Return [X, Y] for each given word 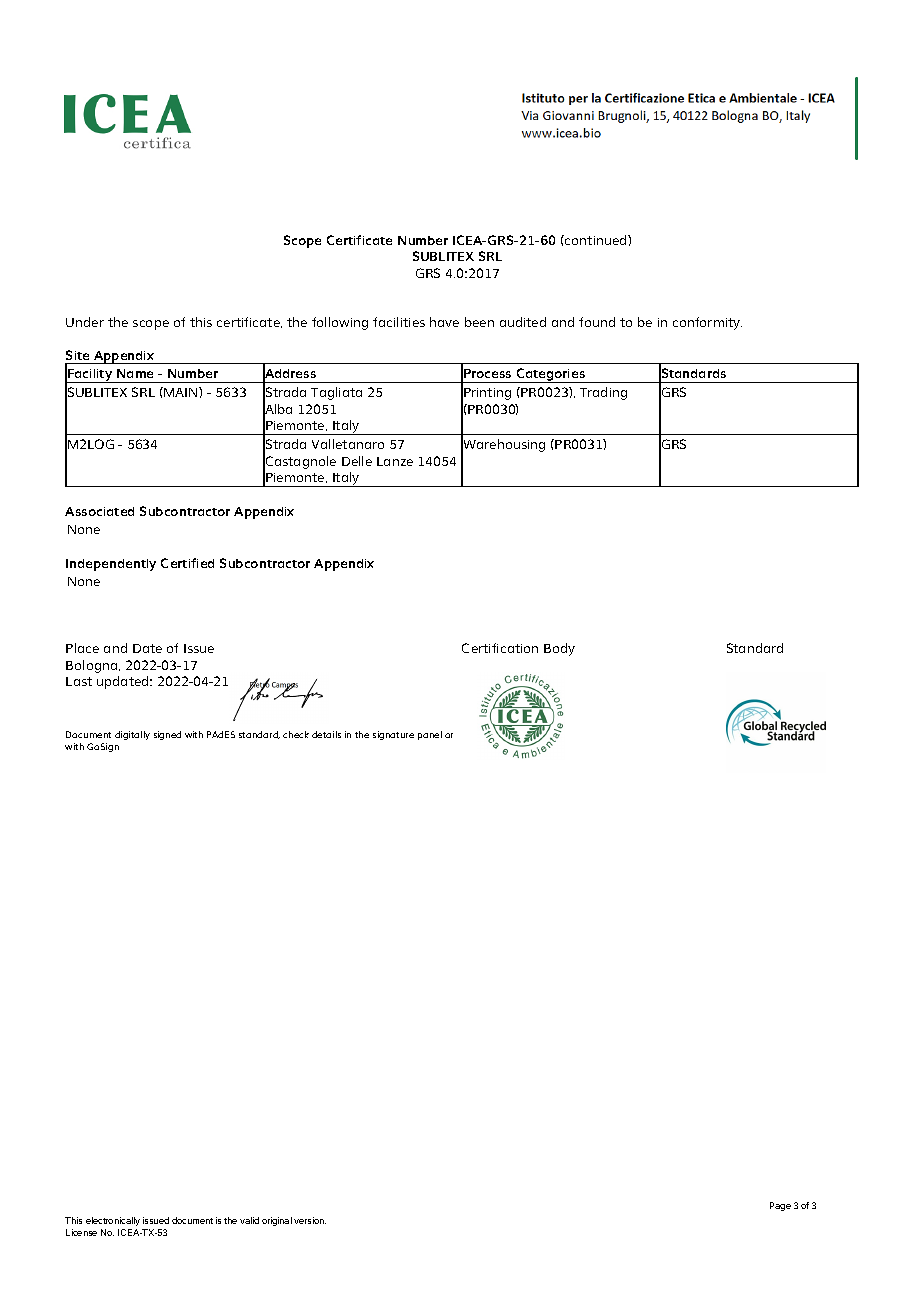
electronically [113, 1221]
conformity [707, 323]
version [310, 1220]
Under [85, 322]
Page [780, 1206]
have [444, 322]
